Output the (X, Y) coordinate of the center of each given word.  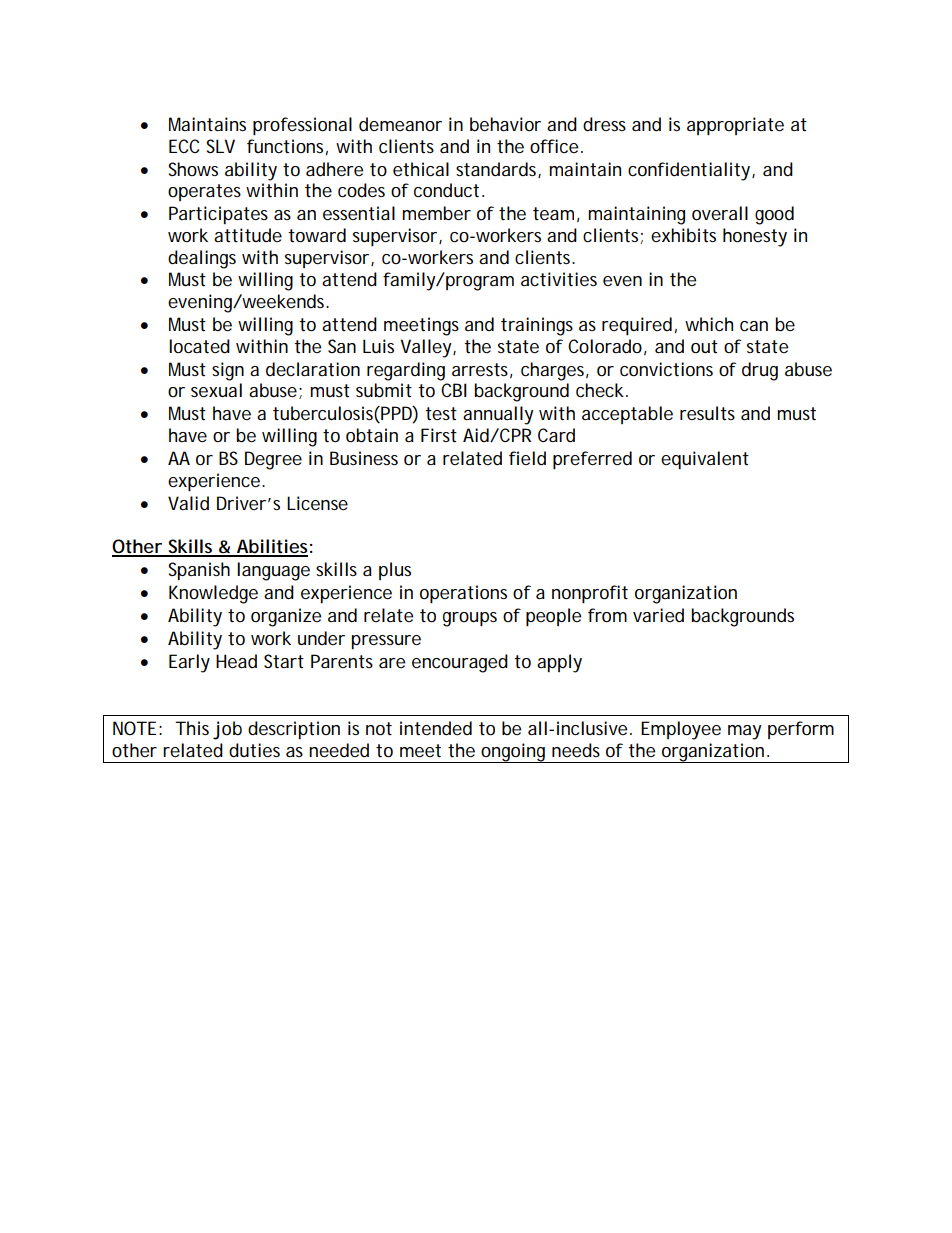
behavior (505, 124)
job (227, 730)
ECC (184, 146)
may (745, 732)
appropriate (735, 126)
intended (436, 728)
